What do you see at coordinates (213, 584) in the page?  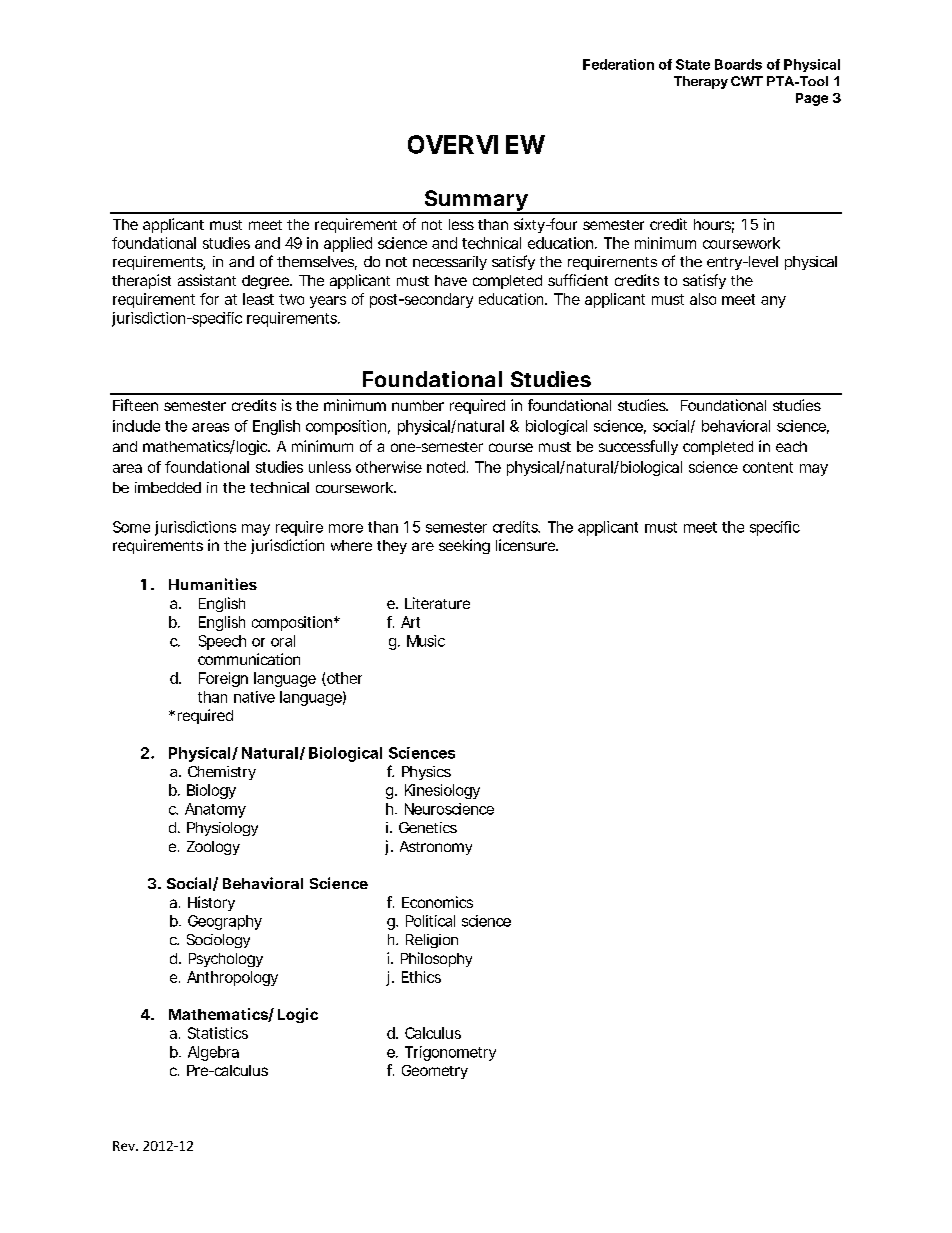 I see `Humanities` at bounding box center [213, 584].
